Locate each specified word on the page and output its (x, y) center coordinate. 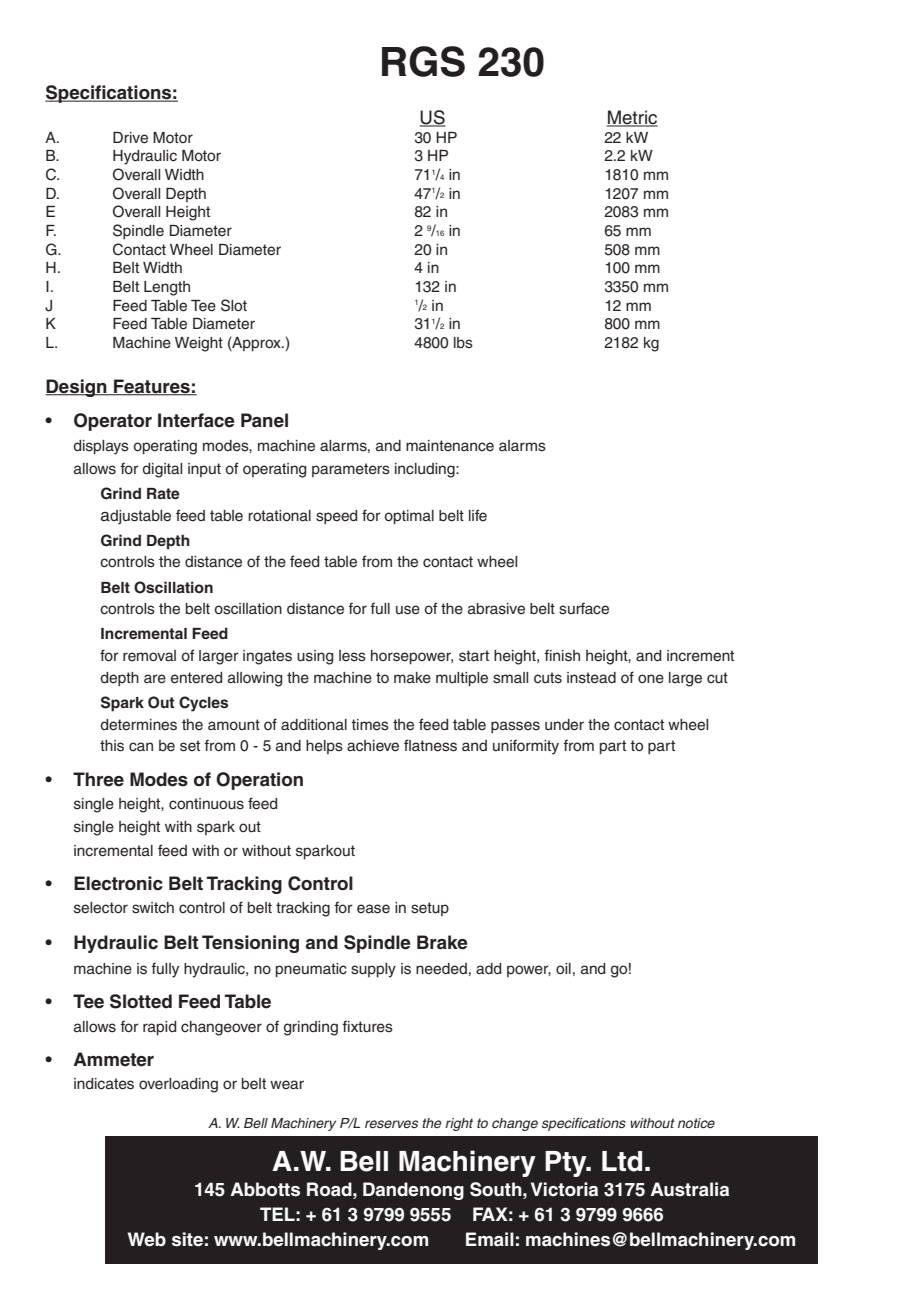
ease (373, 909)
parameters (351, 470)
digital (162, 470)
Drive (130, 138)
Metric (632, 118)
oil (563, 968)
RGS (423, 61)
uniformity (526, 747)
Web (146, 1239)
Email (490, 1239)
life (478, 515)
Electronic (118, 883)
